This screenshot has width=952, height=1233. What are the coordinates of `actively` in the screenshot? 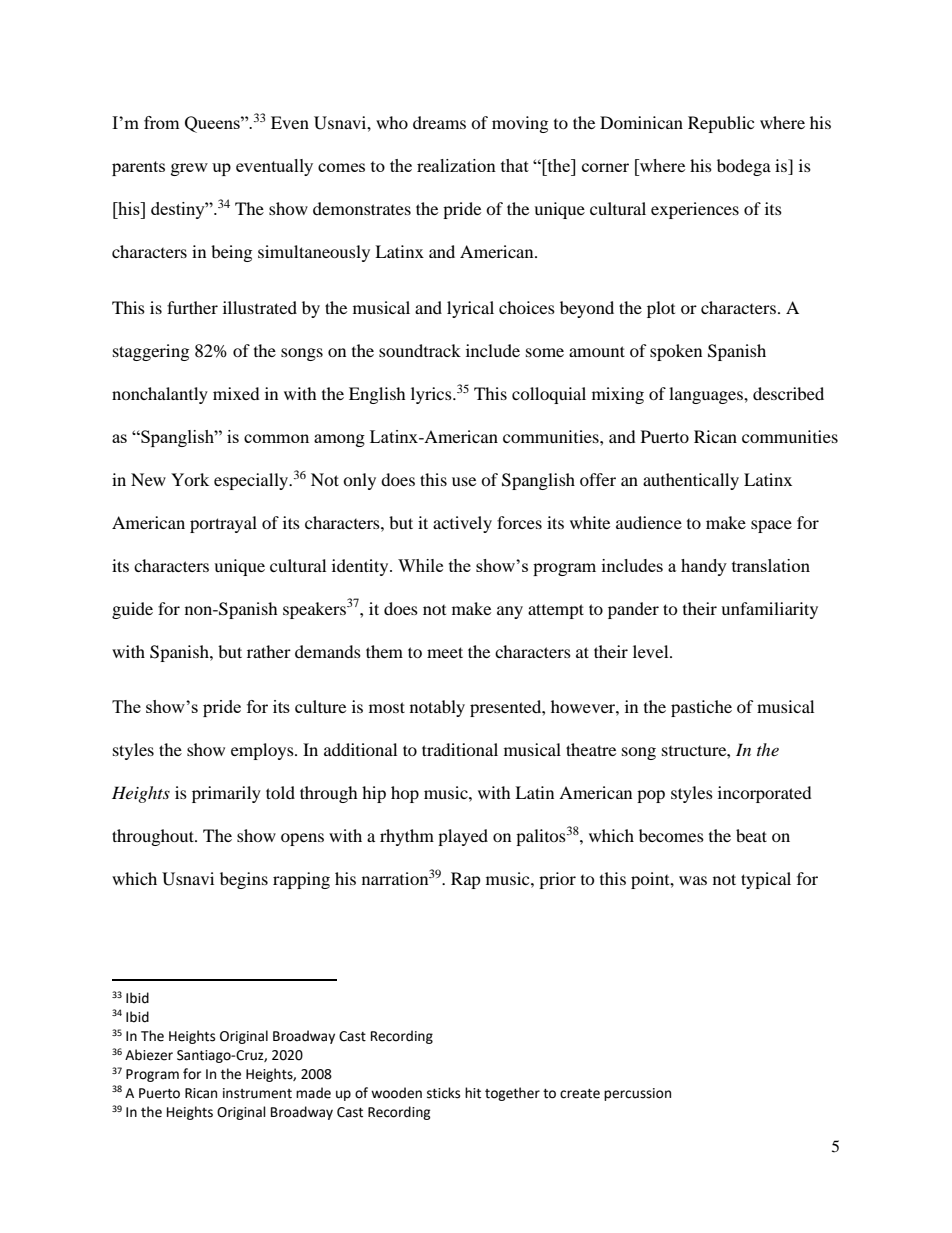 It's located at (462, 524).
